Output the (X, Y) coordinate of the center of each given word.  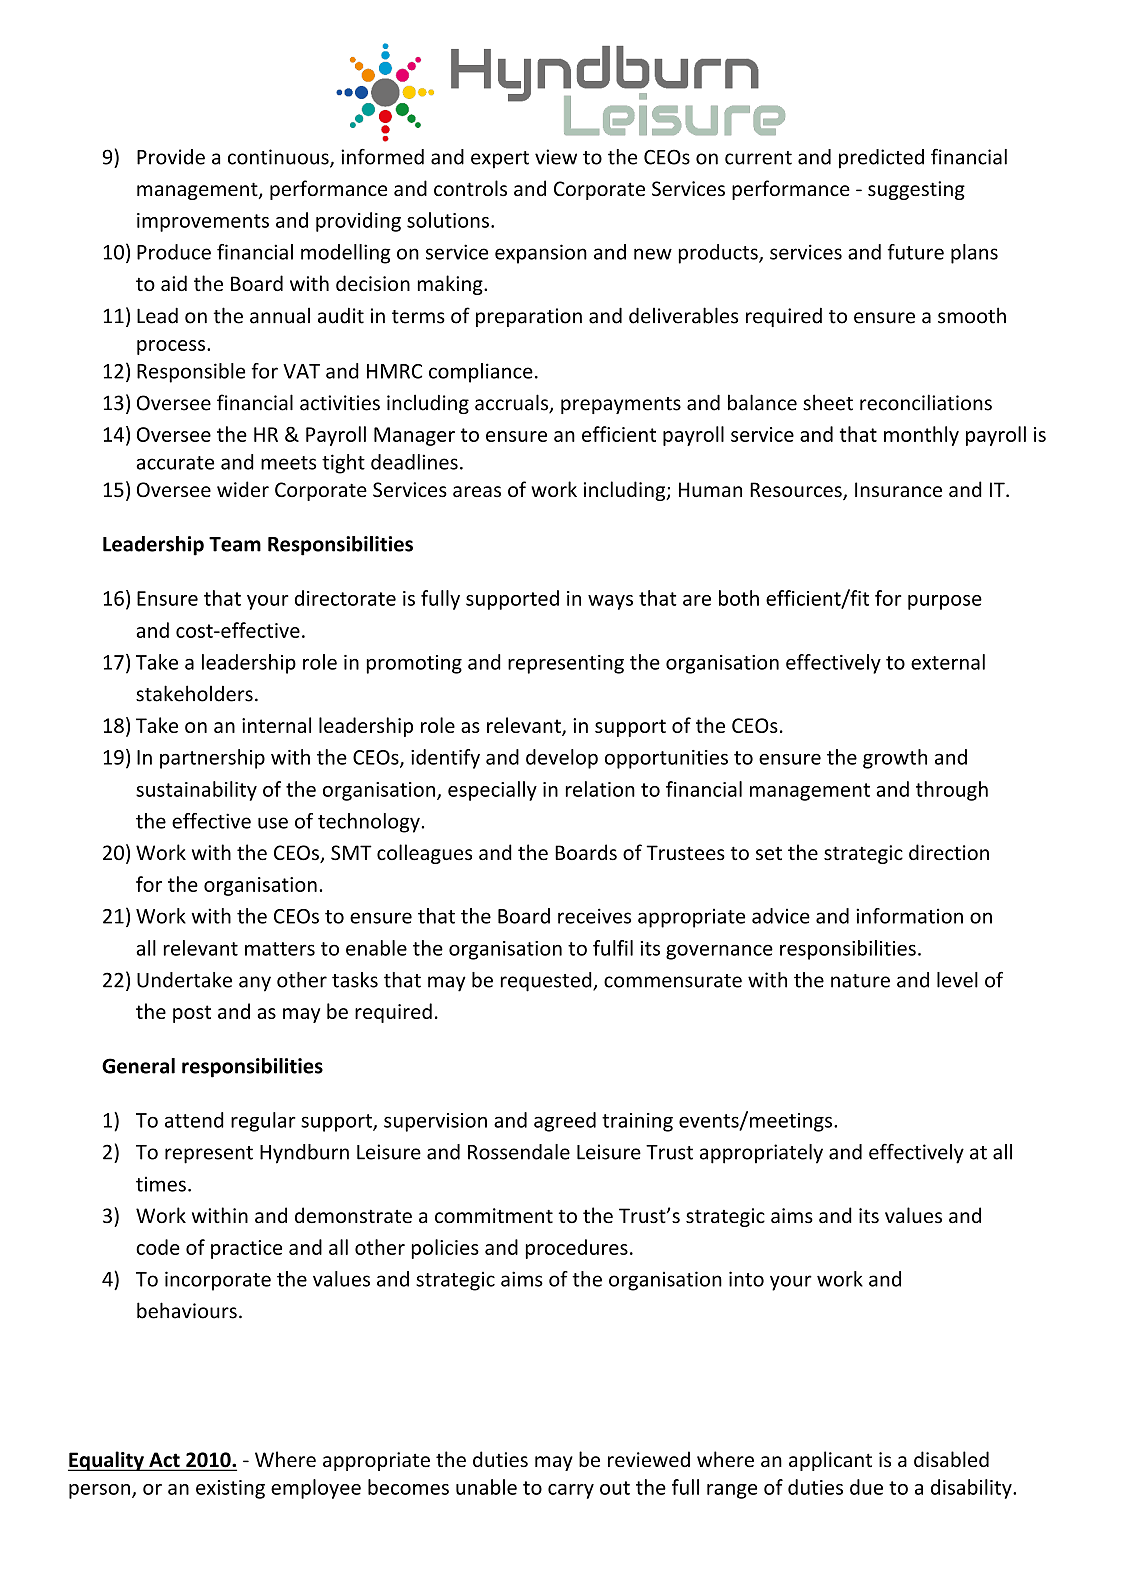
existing (230, 1489)
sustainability (196, 791)
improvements (203, 222)
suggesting (916, 190)
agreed (565, 1122)
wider (243, 489)
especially (492, 791)
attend (194, 1120)
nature (860, 981)
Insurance (898, 489)
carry (571, 1491)
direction (949, 852)
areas (477, 491)
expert (500, 160)
